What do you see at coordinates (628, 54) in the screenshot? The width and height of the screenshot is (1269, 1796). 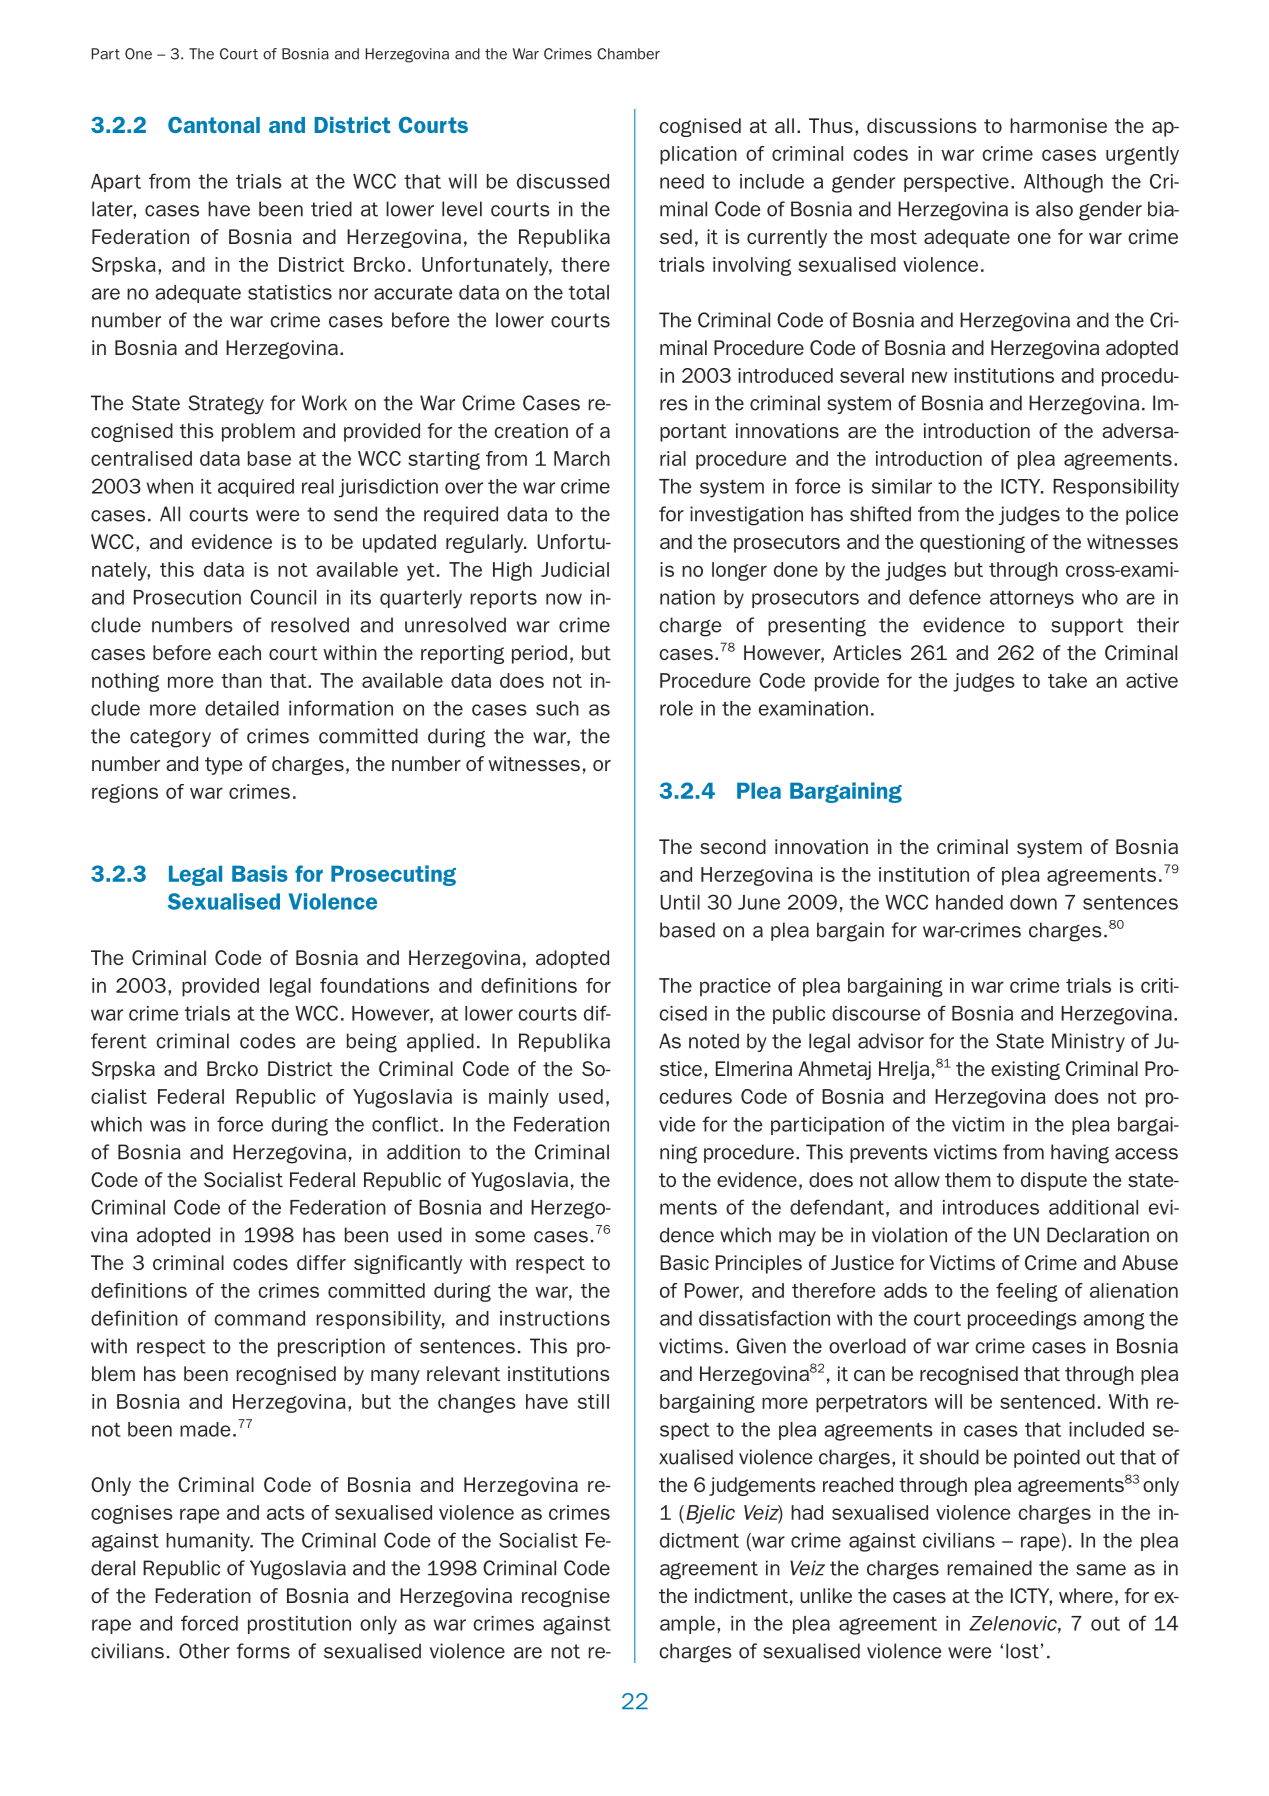 I see `Chamber` at bounding box center [628, 54].
